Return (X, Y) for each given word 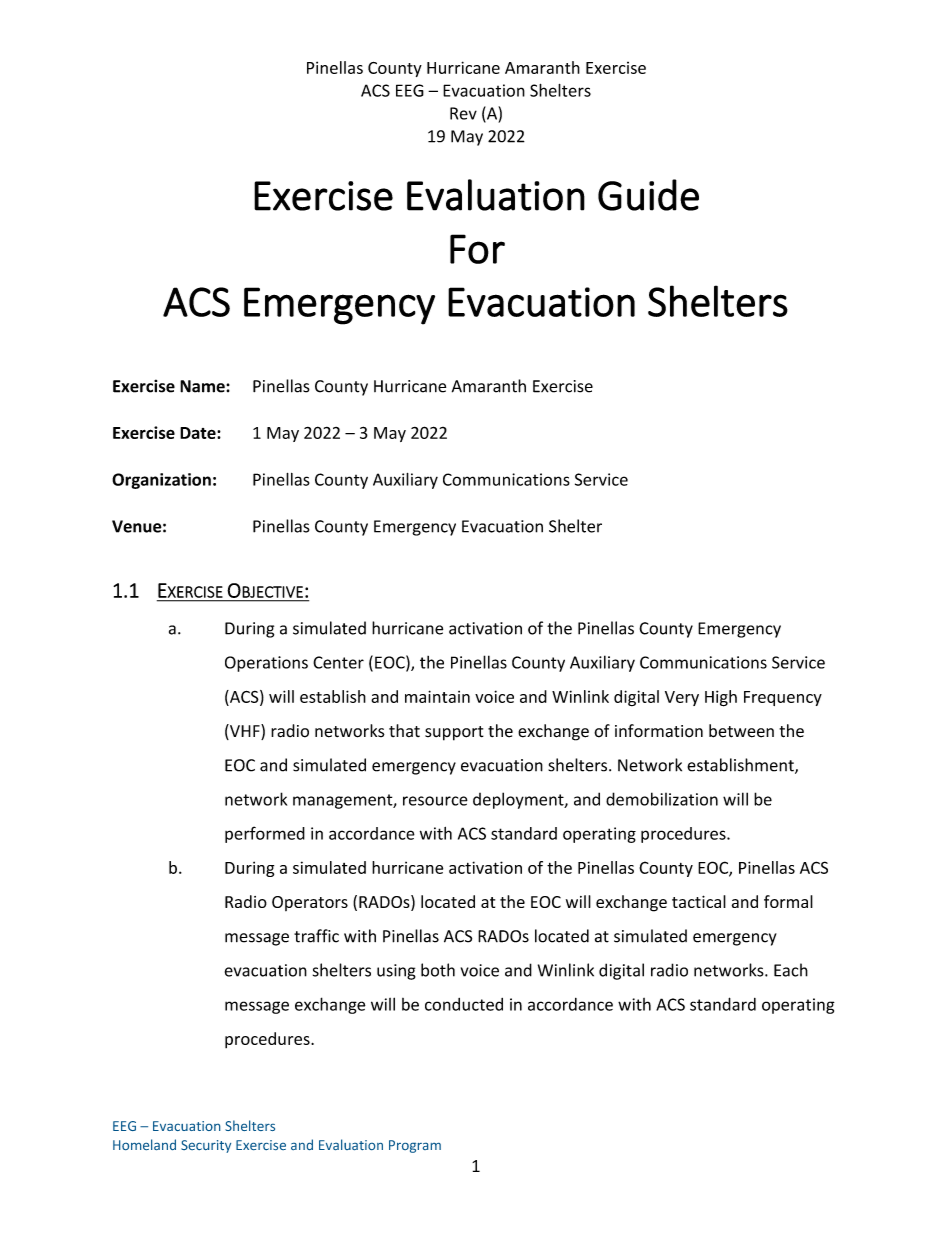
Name (203, 386)
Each (791, 970)
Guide (648, 195)
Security (206, 1146)
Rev (463, 113)
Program (415, 1146)
